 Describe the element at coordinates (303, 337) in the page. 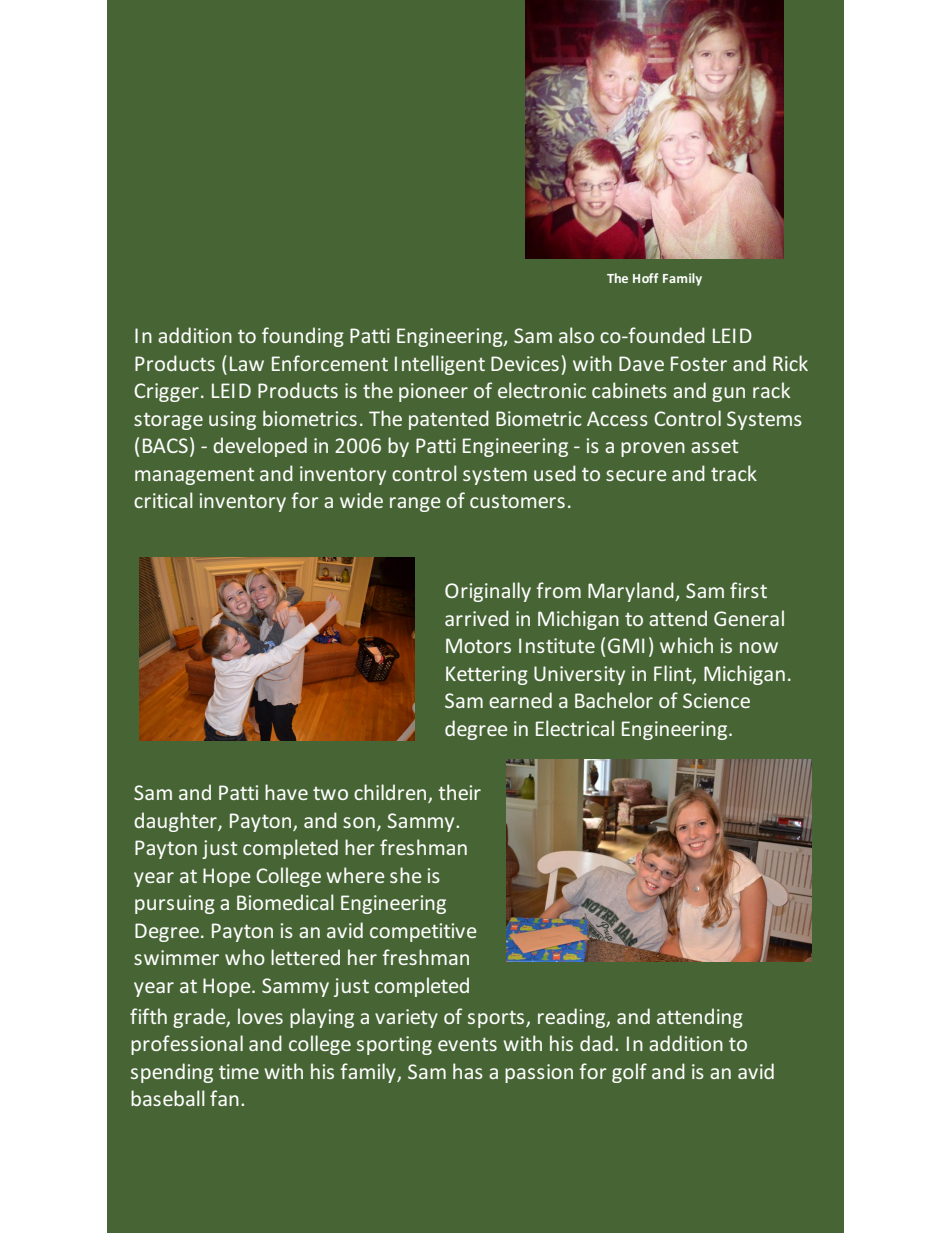

I see `founding` at that location.
